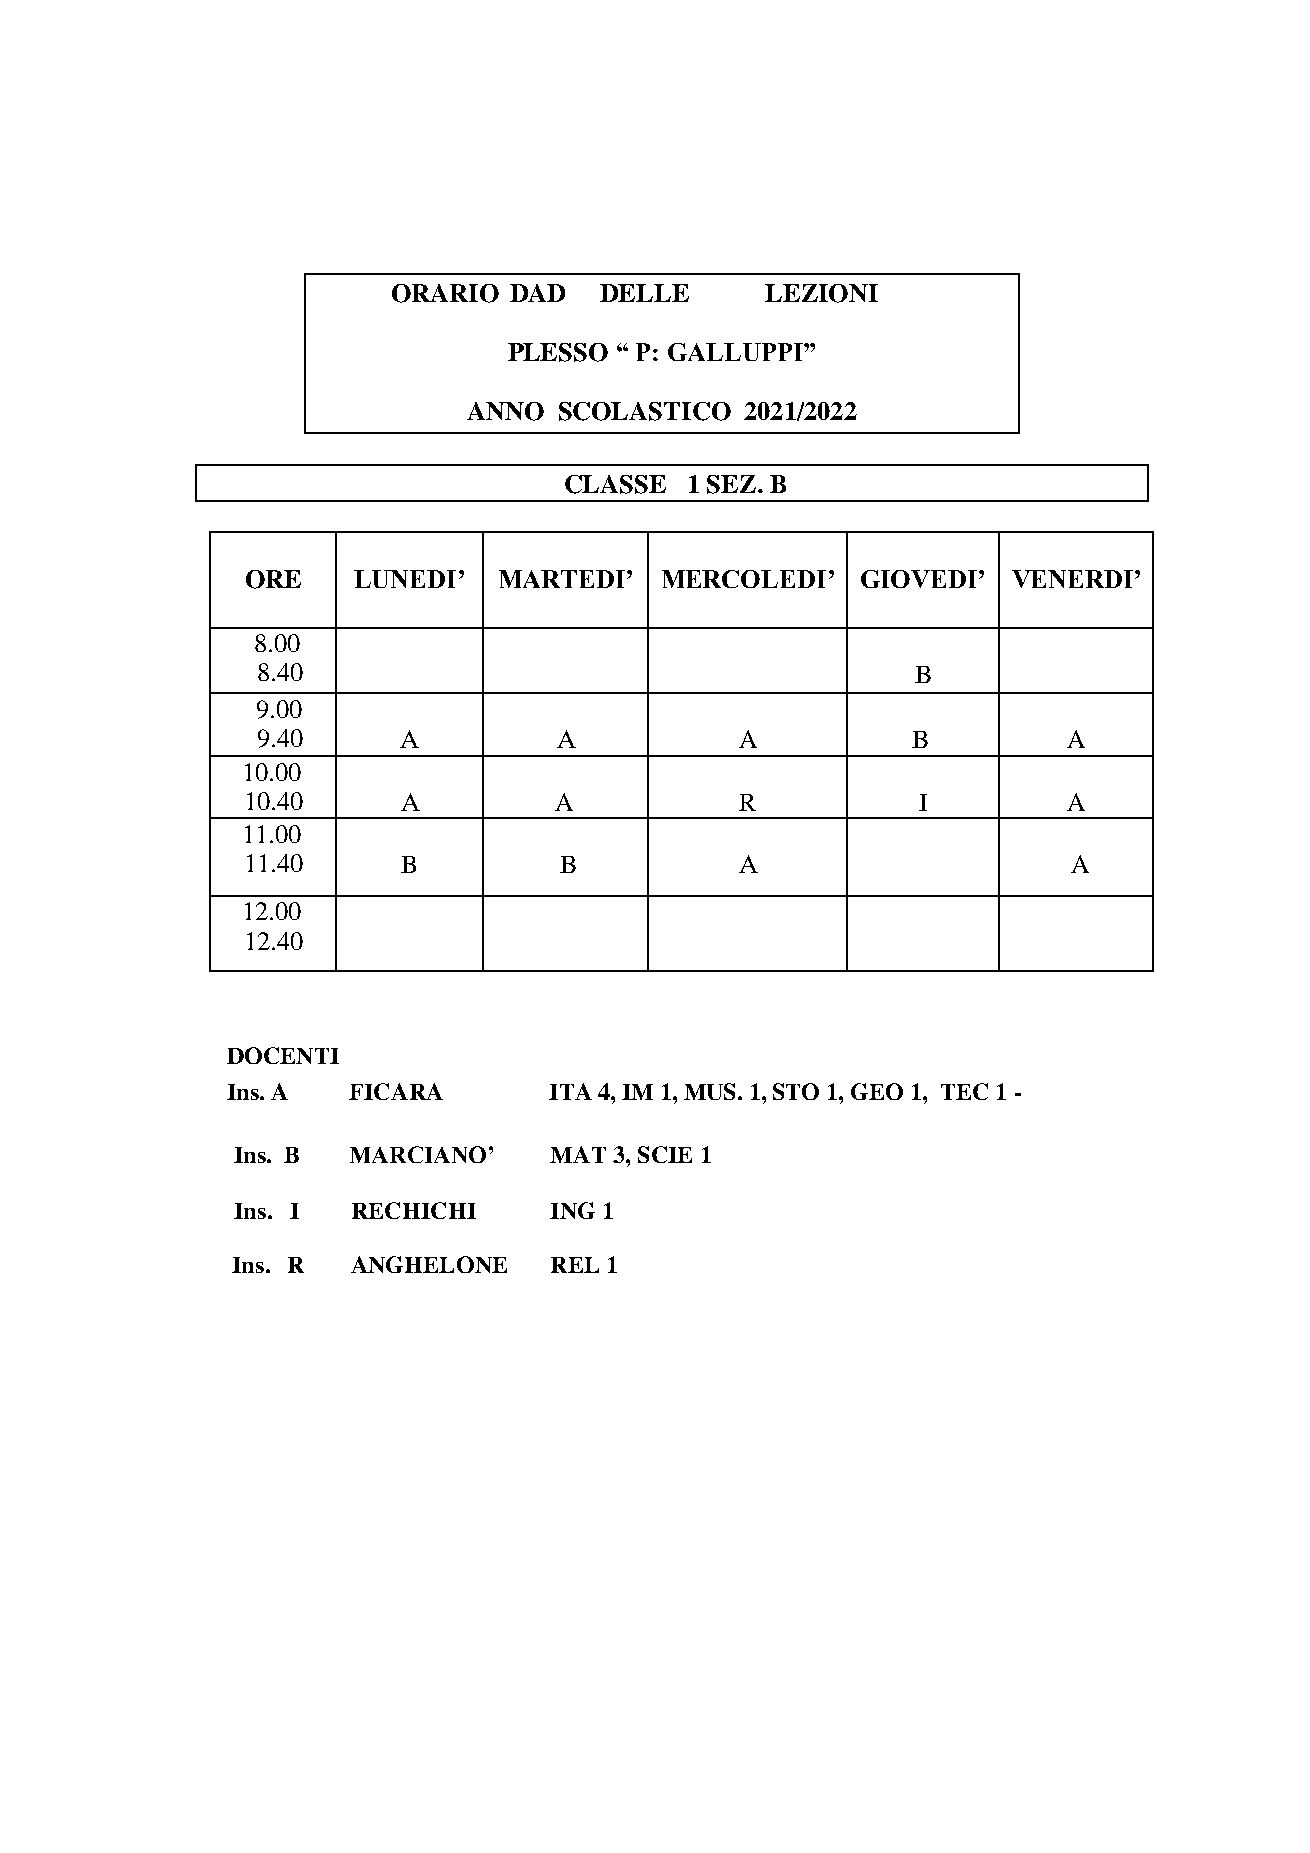 Image resolution: width=1310 pixels, height=1853 pixels. Describe the element at coordinates (570, 1091) in the document. I see `ITA` at that location.
